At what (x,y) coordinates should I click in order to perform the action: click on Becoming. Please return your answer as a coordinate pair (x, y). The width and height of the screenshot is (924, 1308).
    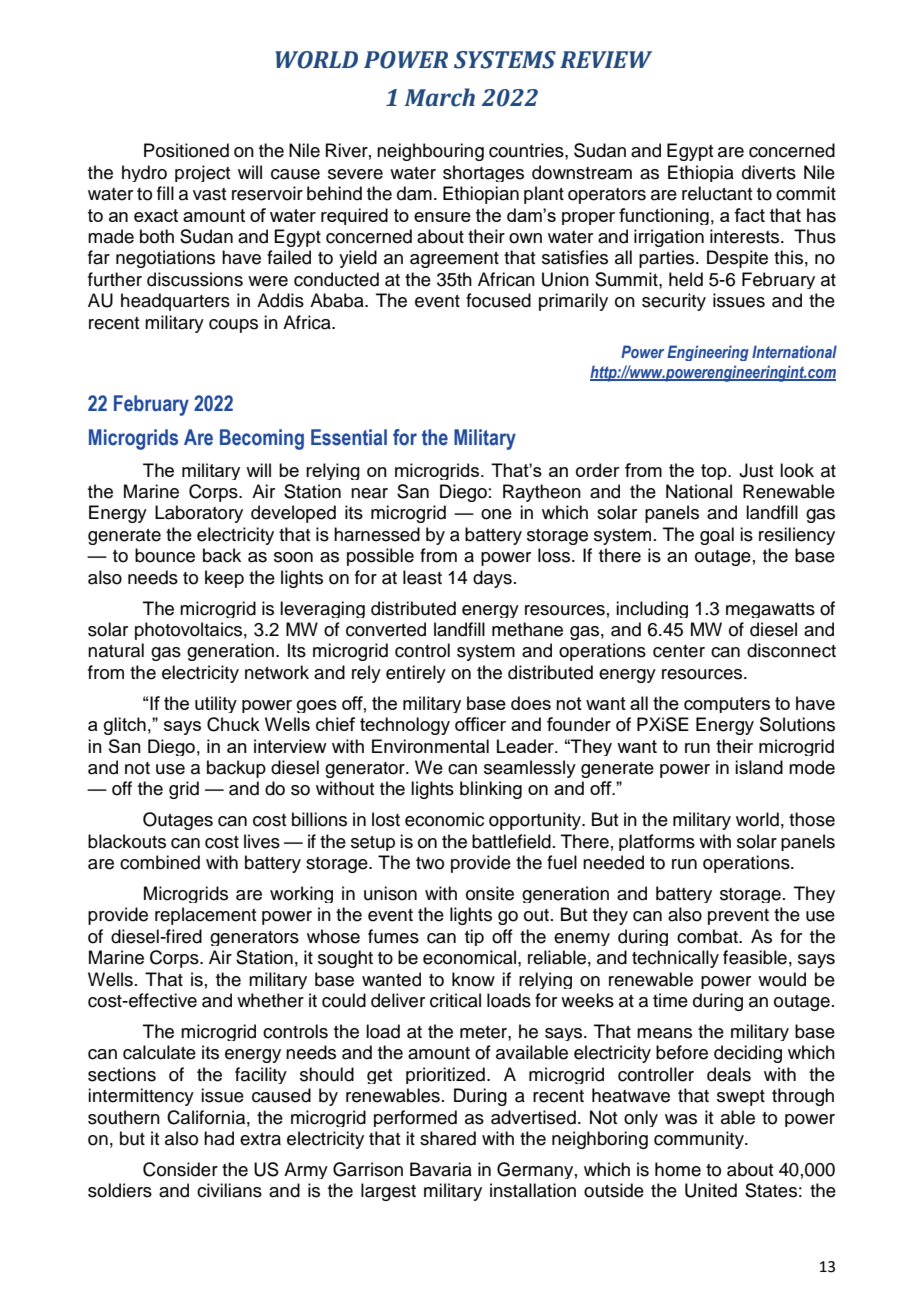
    Looking at the image, I should click on (262, 439).
